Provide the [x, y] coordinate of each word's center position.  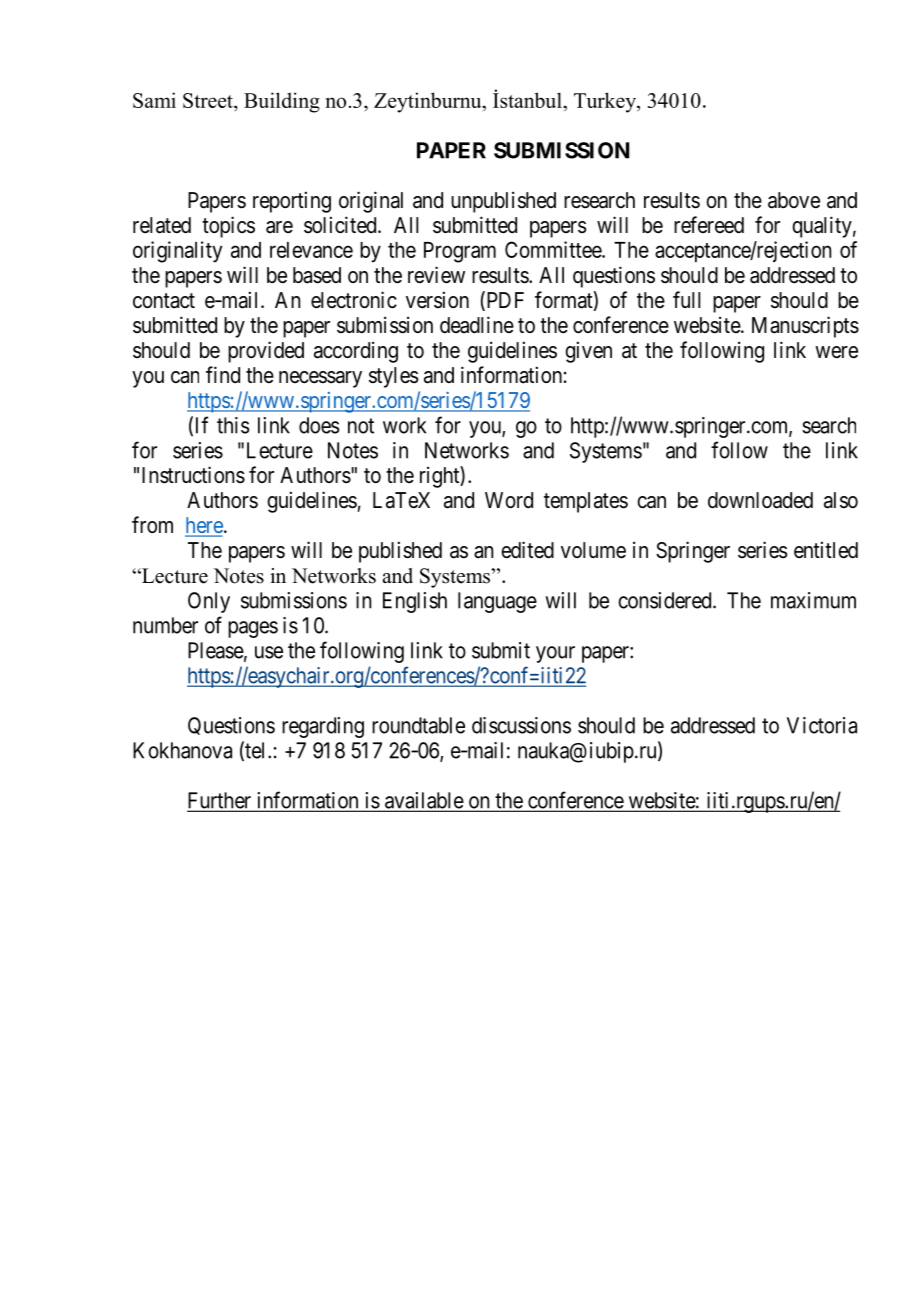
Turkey [606, 102]
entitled [826, 550]
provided [266, 352]
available [424, 801]
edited [527, 550]
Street [209, 102]
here [205, 526]
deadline [477, 325]
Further [220, 801]
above [794, 200]
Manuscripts [805, 327]
